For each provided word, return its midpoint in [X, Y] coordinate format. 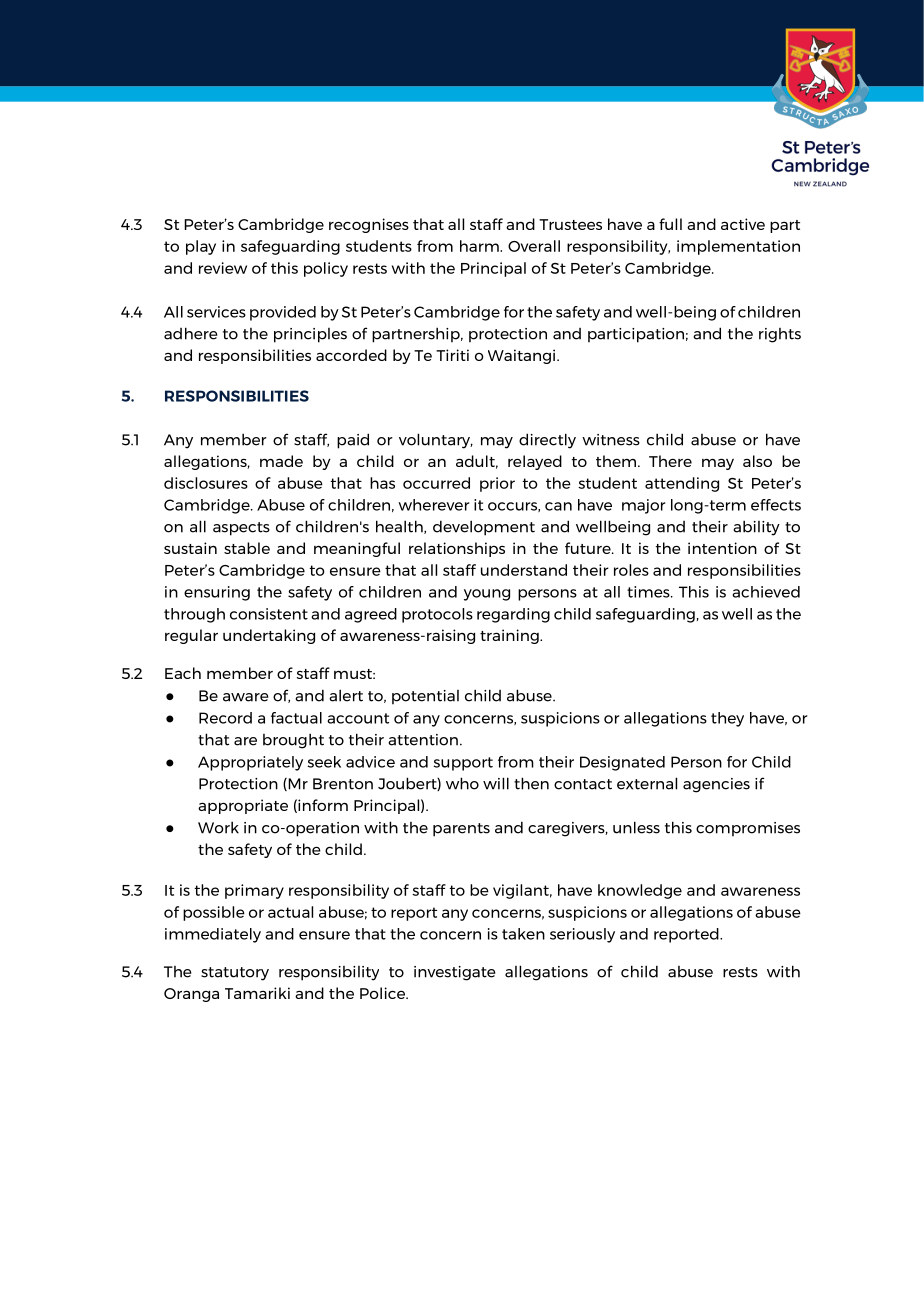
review [223, 268]
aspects [241, 529]
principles [310, 335]
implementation [738, 247]
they [727, 719]
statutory [235, 974]
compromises [748, 829]
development [484, 528]
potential [425, 697]
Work [218, 827]
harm [480, 246]
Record [225, 718]
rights [780, 335]
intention [722, 548]
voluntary [436, 441]
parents [461, 830]
